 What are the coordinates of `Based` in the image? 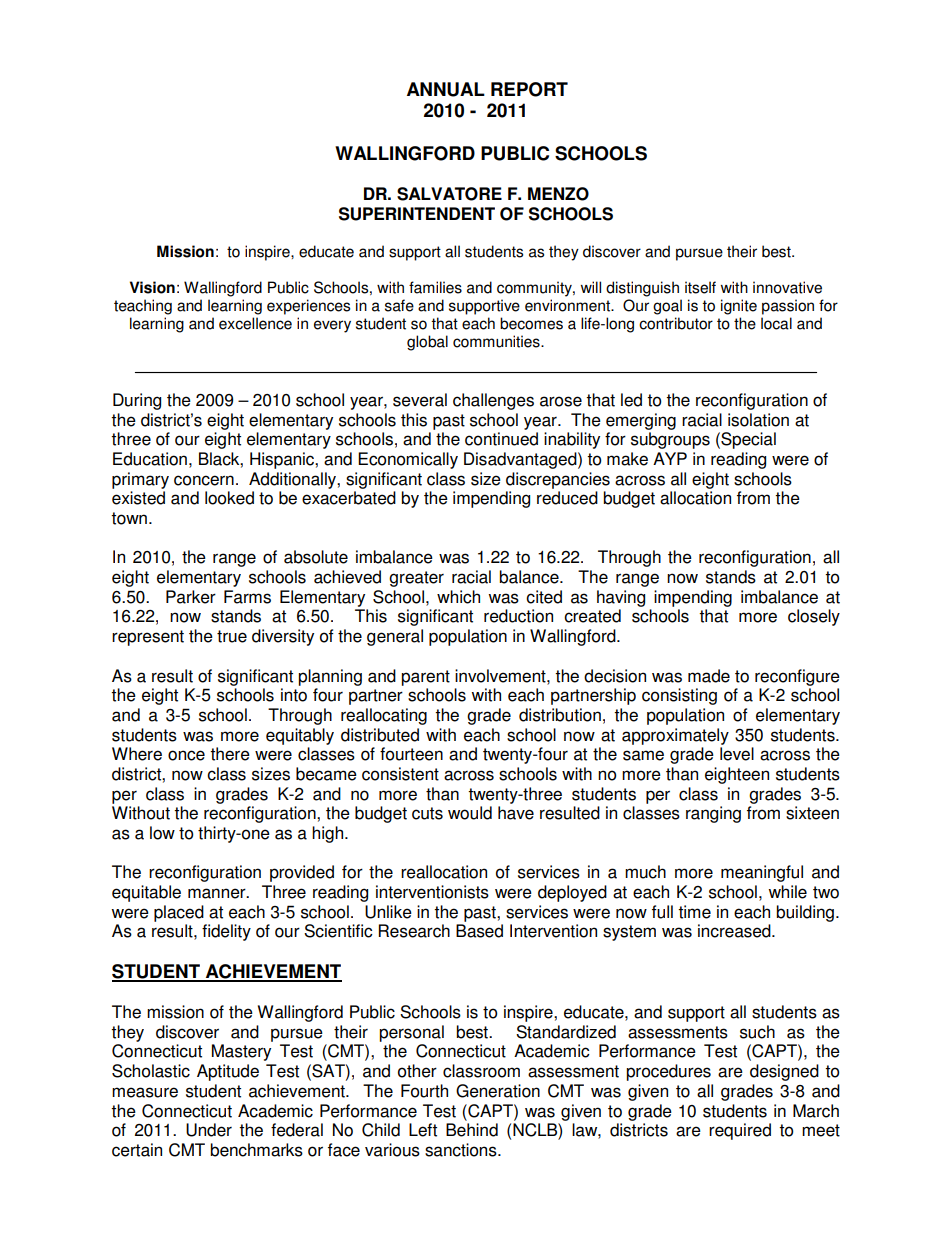 It's located at (479, 931).
